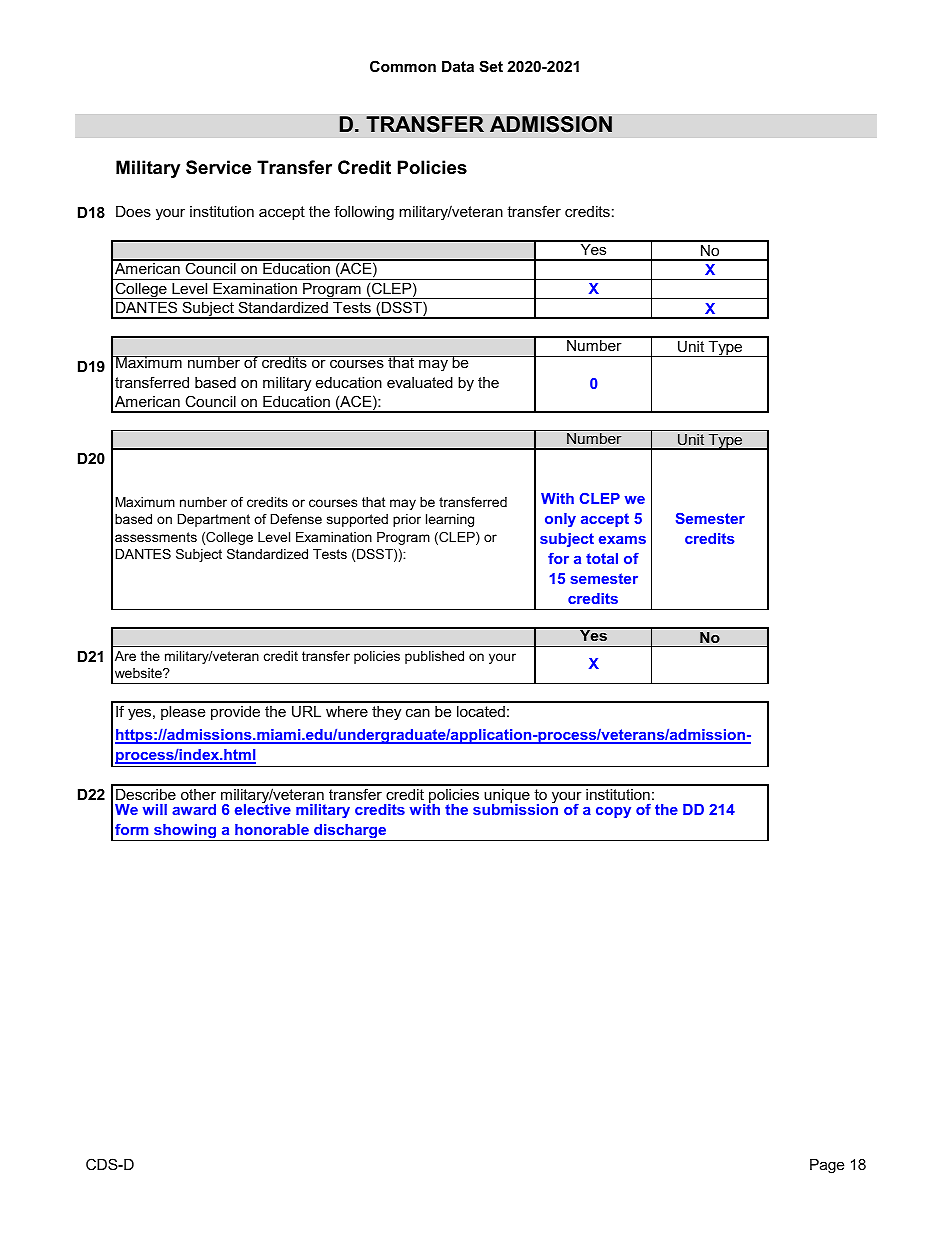  Describe the element at coordinates (420, 382) in the document. I see `evaluated` at that location.
